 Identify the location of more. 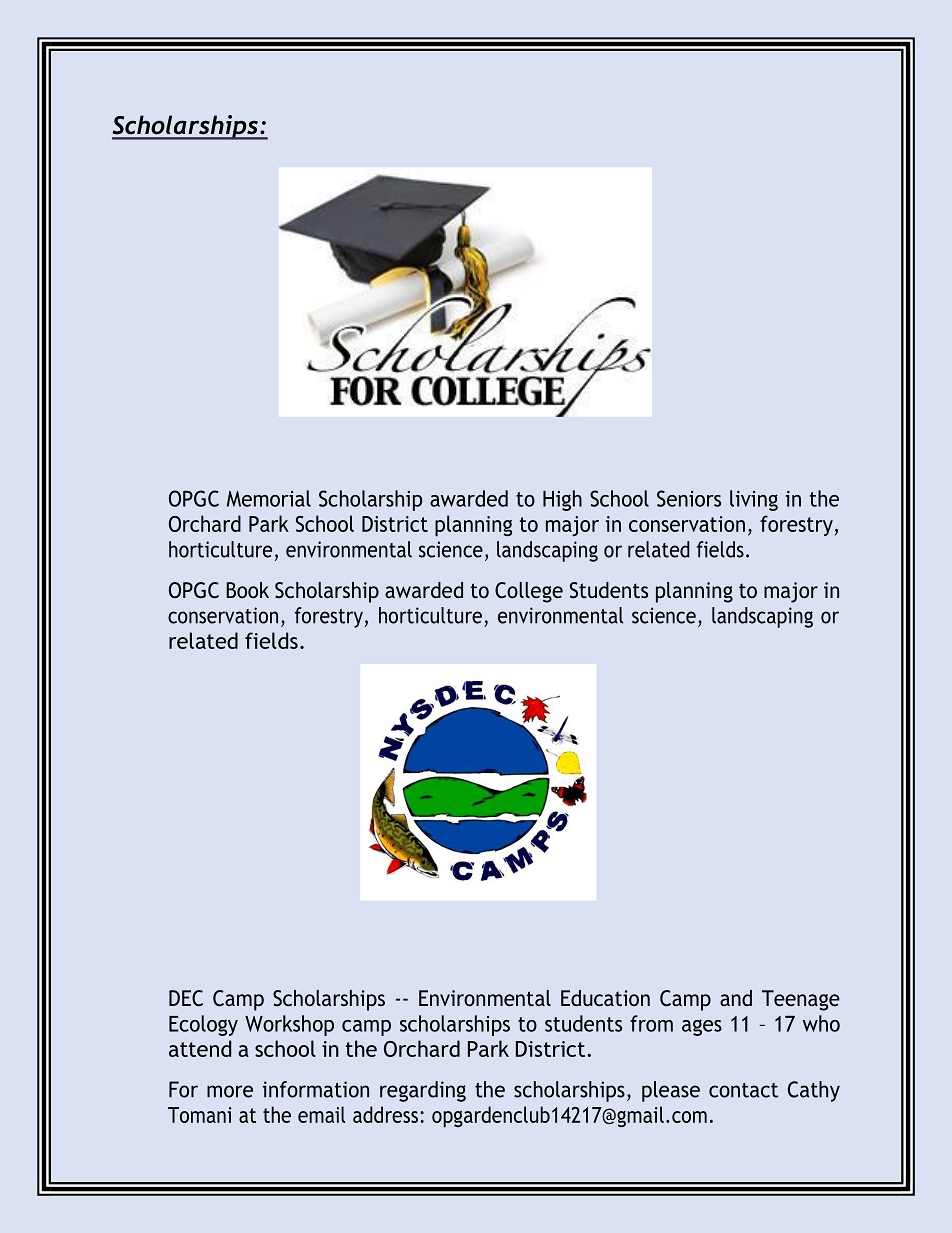
(230, 1091).
